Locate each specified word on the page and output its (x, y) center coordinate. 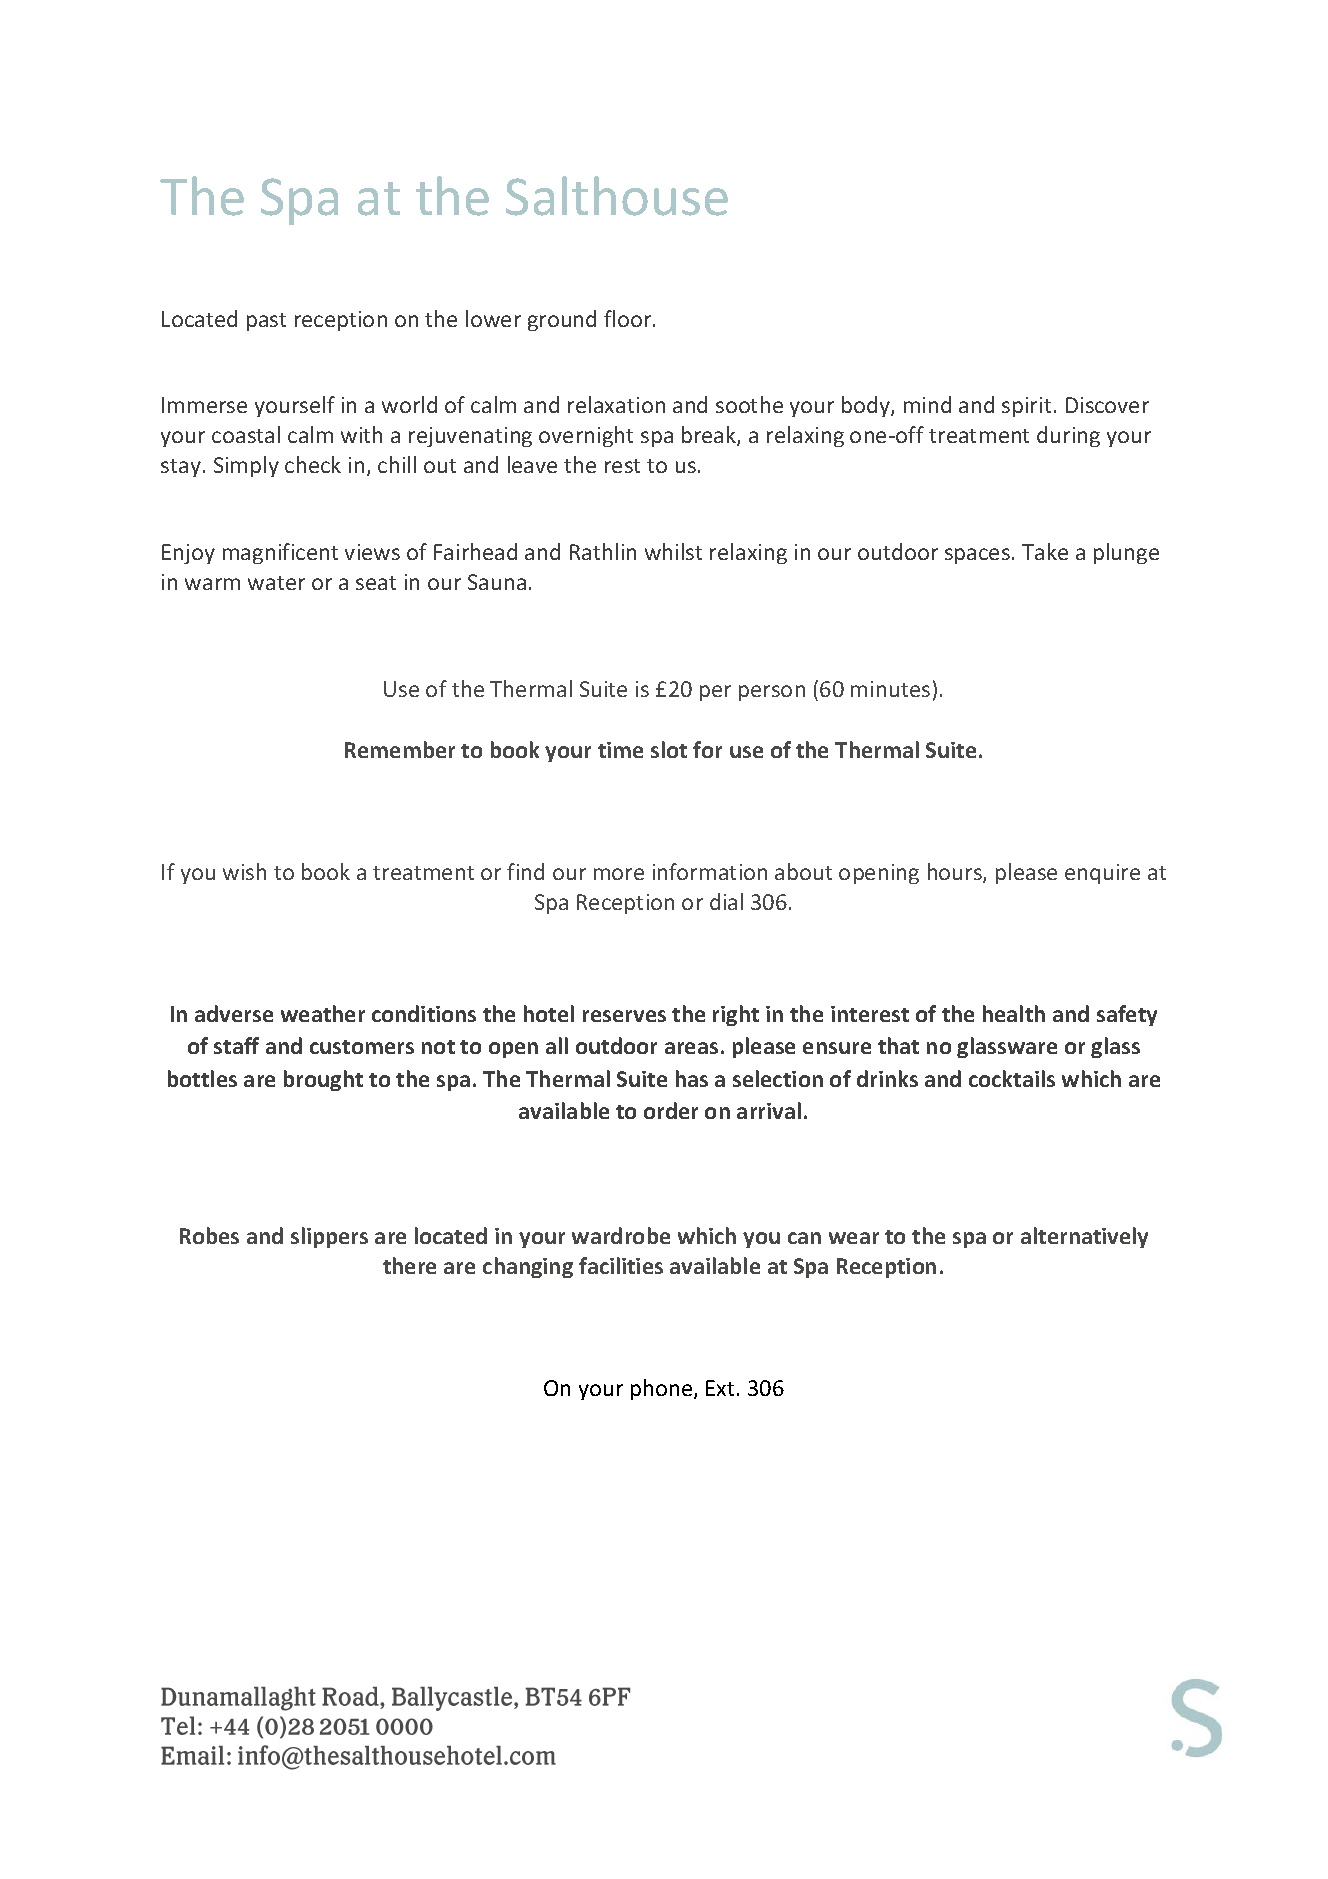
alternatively (1084, 1237)
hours (956, 873)
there (409, 1265)
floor (629, 318)
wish (244, 871)
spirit (1026, 407)
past (266, 322)
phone (663, 1389)
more (619, 874)
